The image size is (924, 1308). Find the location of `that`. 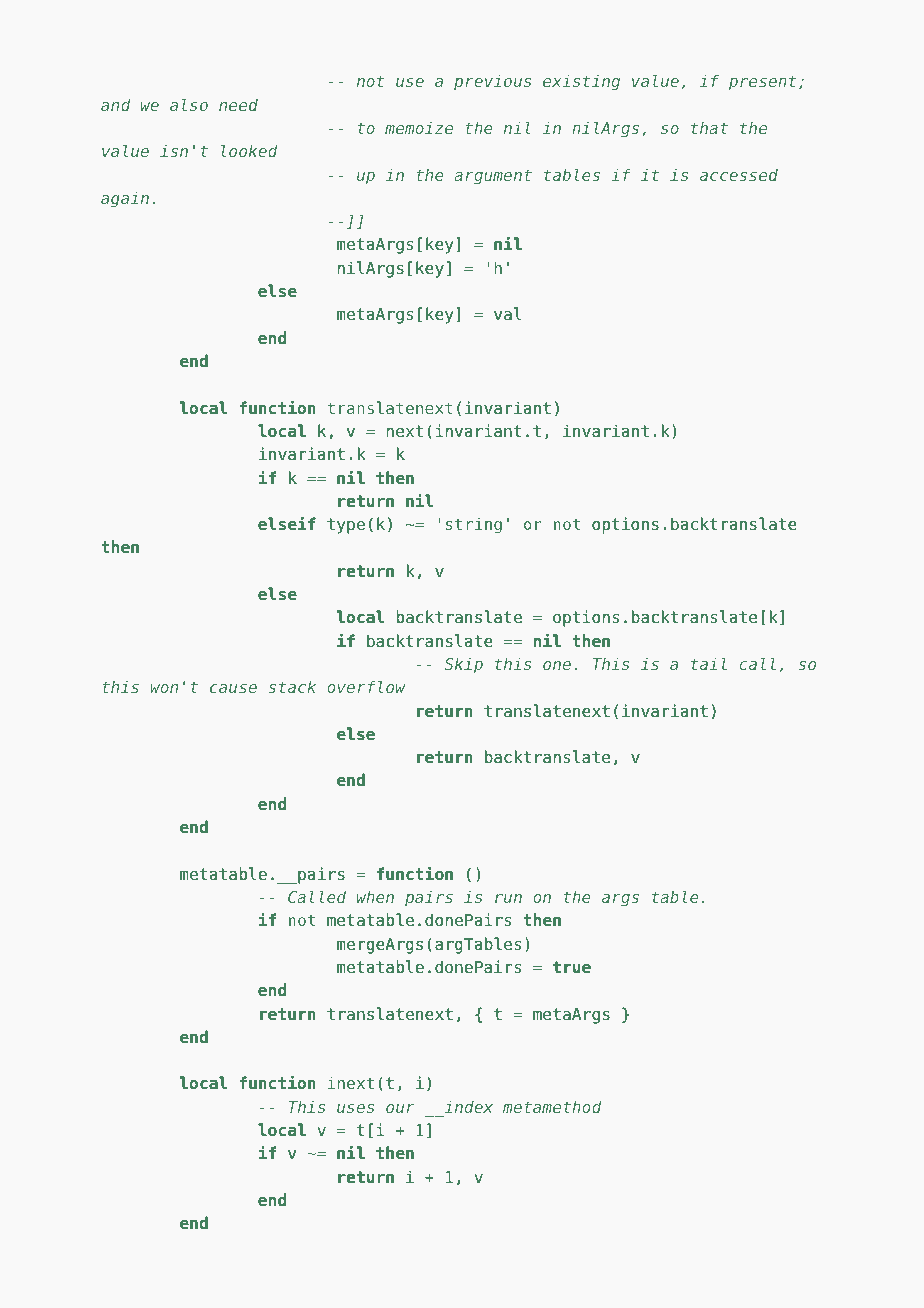

that is located at coordinates (709, 128).
